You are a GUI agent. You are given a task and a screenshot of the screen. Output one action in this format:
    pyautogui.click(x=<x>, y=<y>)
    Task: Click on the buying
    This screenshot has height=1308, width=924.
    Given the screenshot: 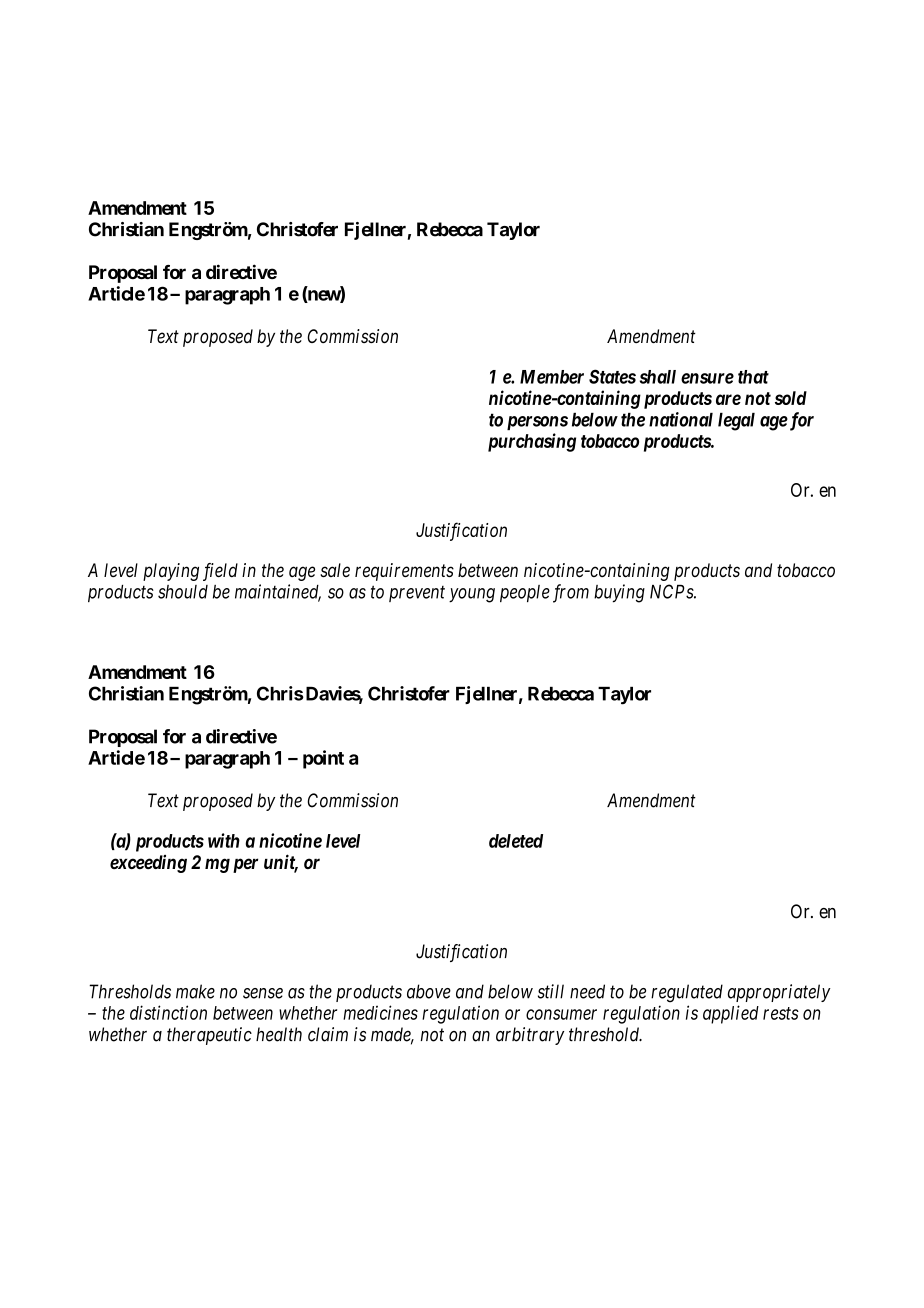 What is the action you would take?
    pyautogui.click(x=619, y=593)
